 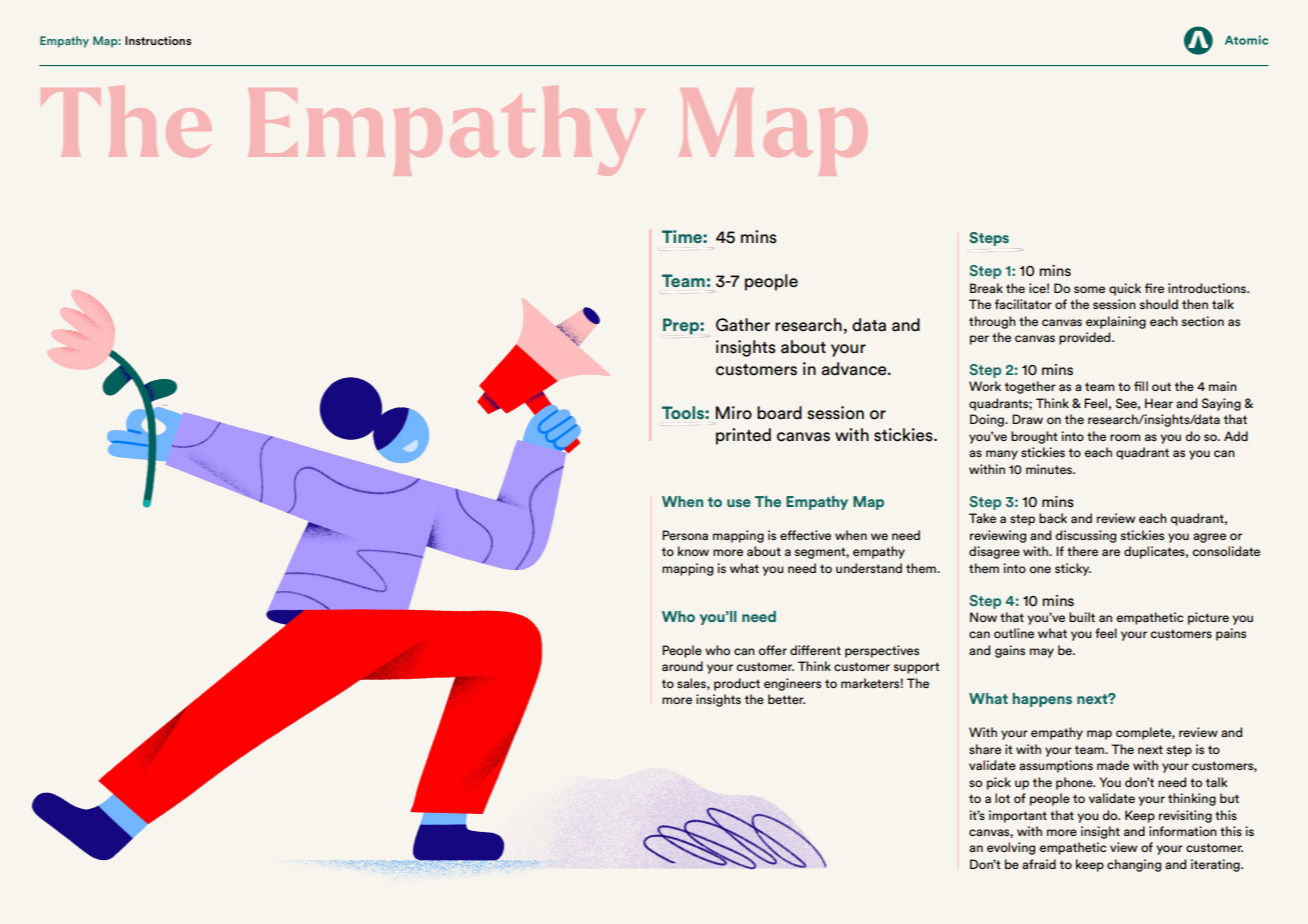 What do you see at coordinates (682, 666) in the screenshot?
I see `around` at bounding box center [682, 666].
